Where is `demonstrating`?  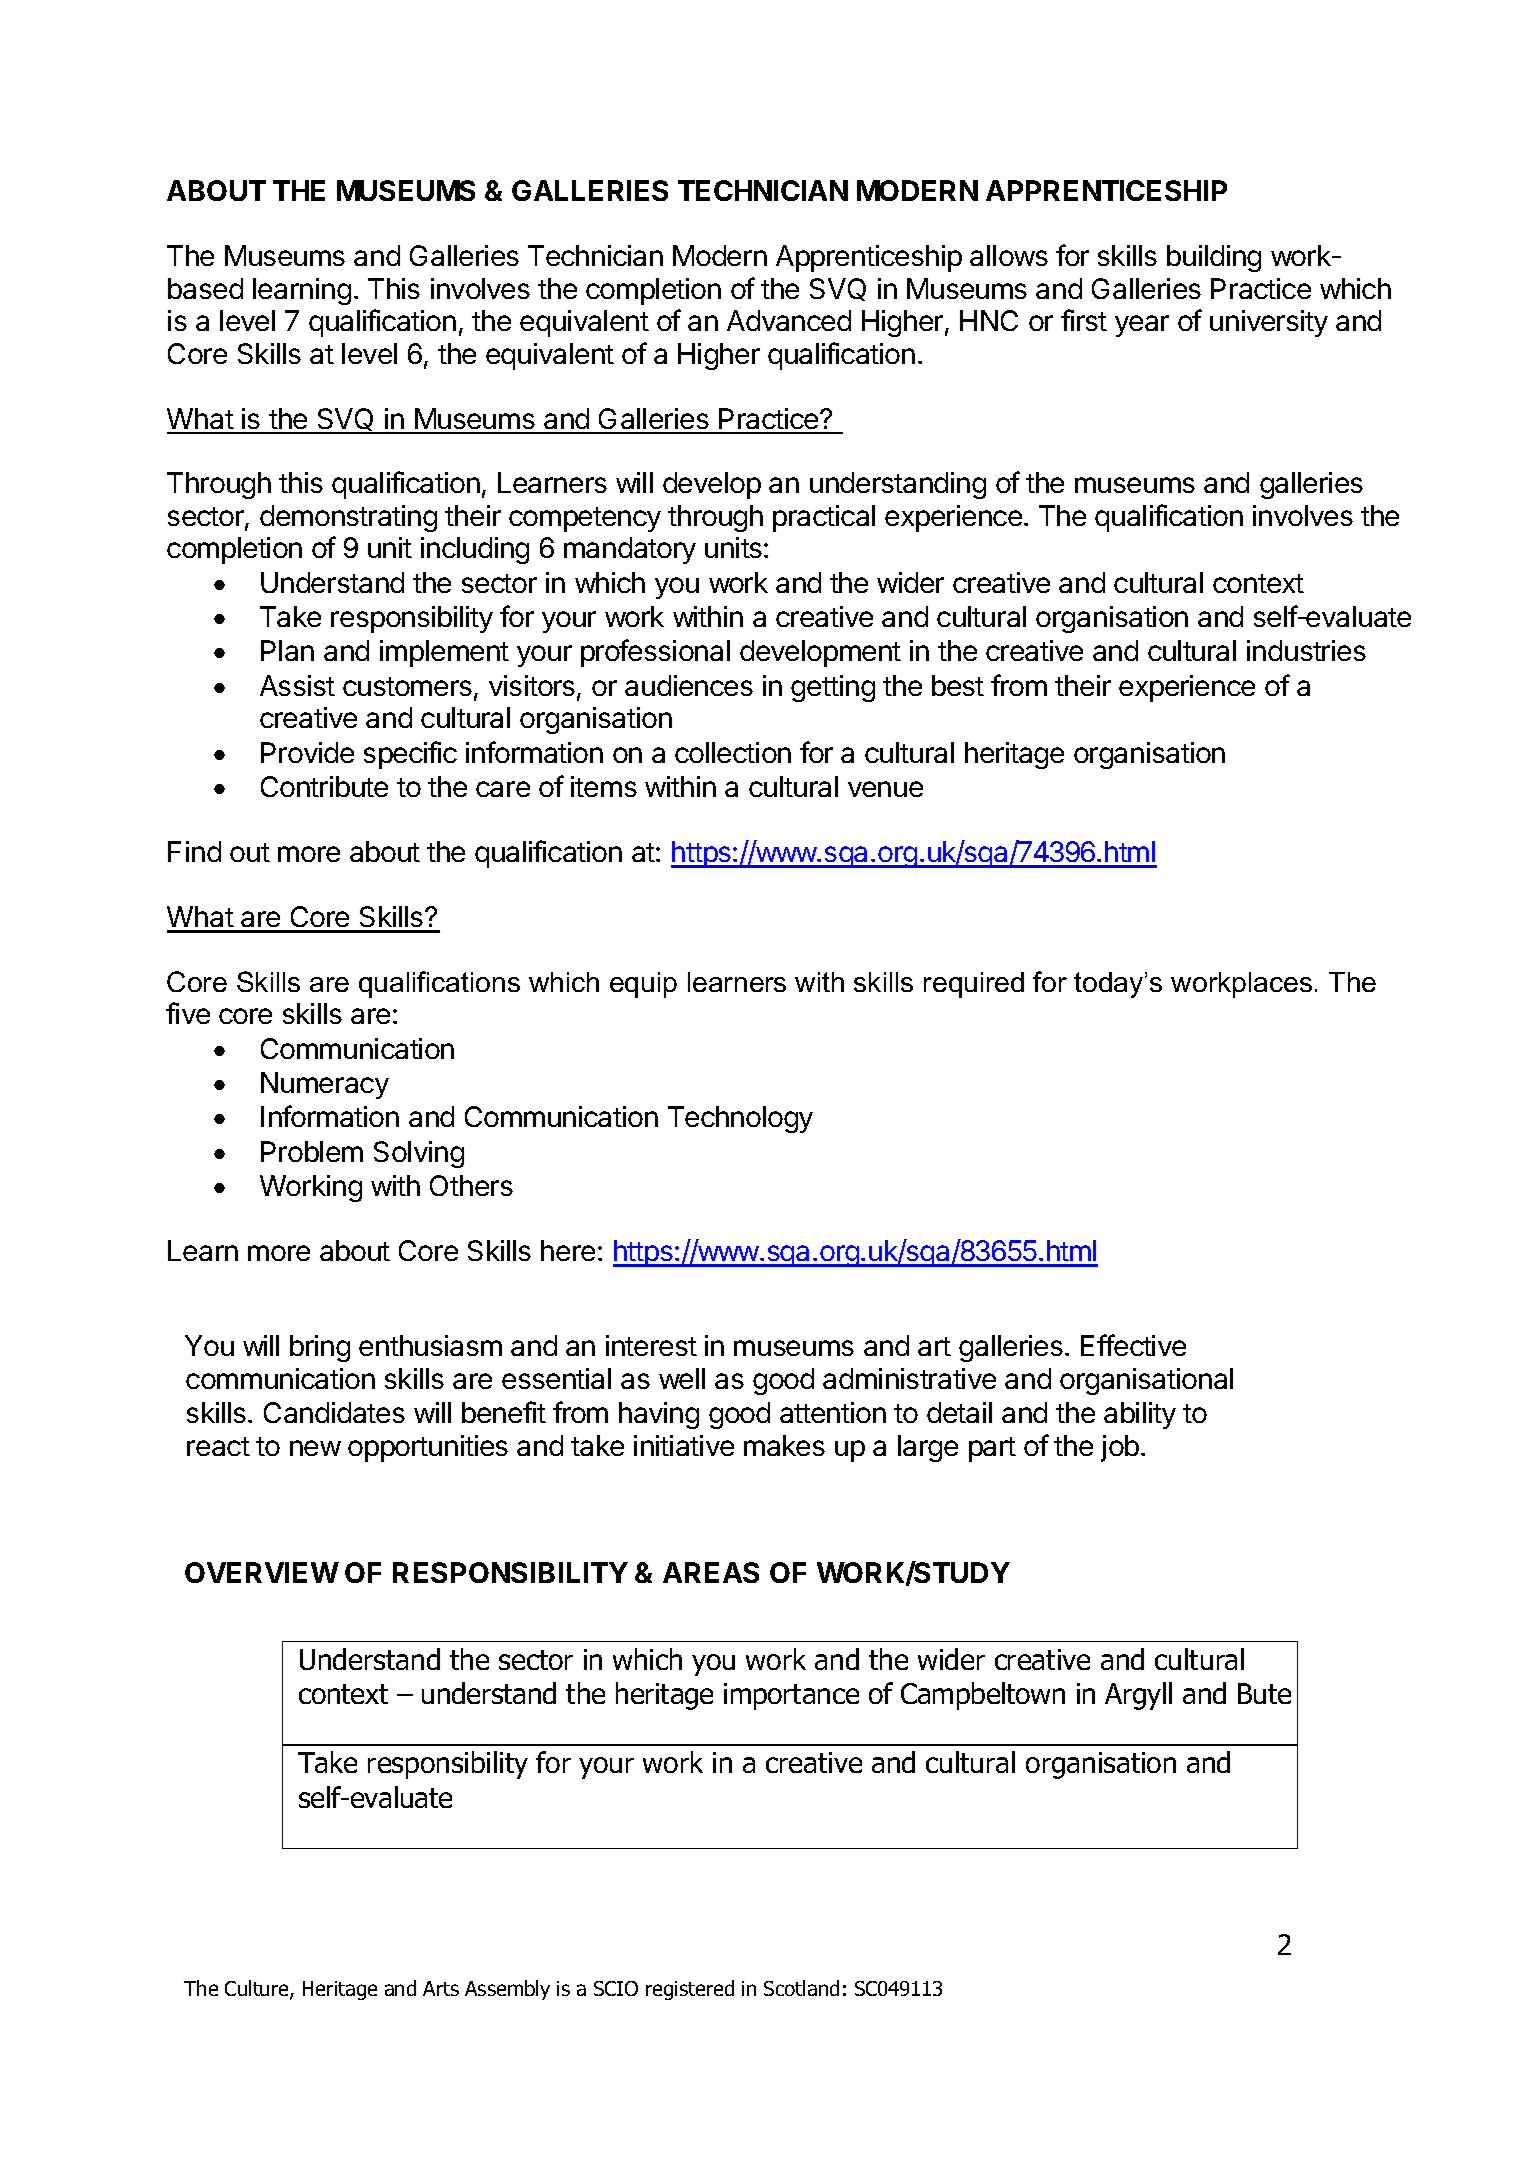 demonstrating is located at coordinates (348, 518).
